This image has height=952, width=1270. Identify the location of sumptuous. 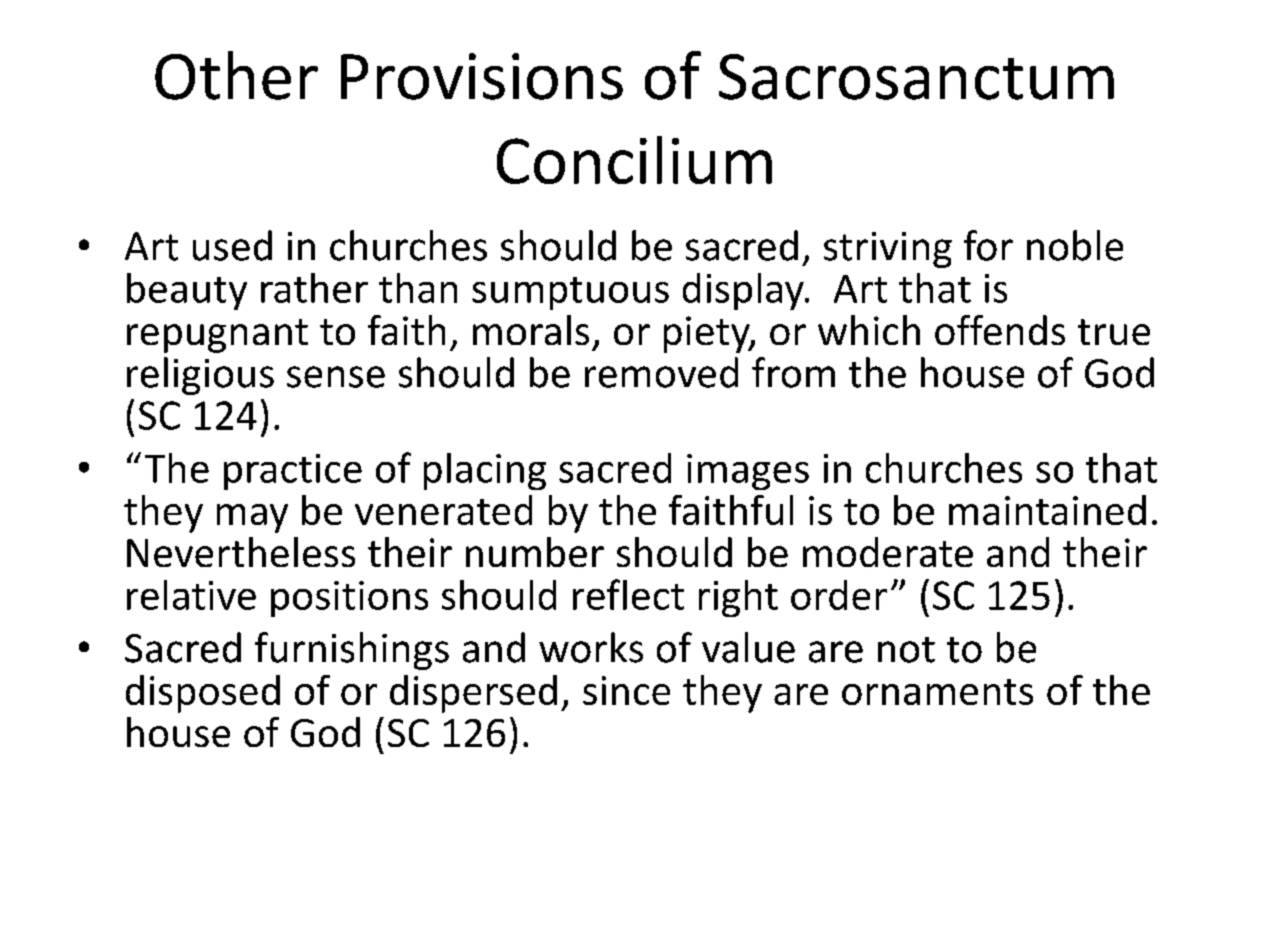
(570, 293).
